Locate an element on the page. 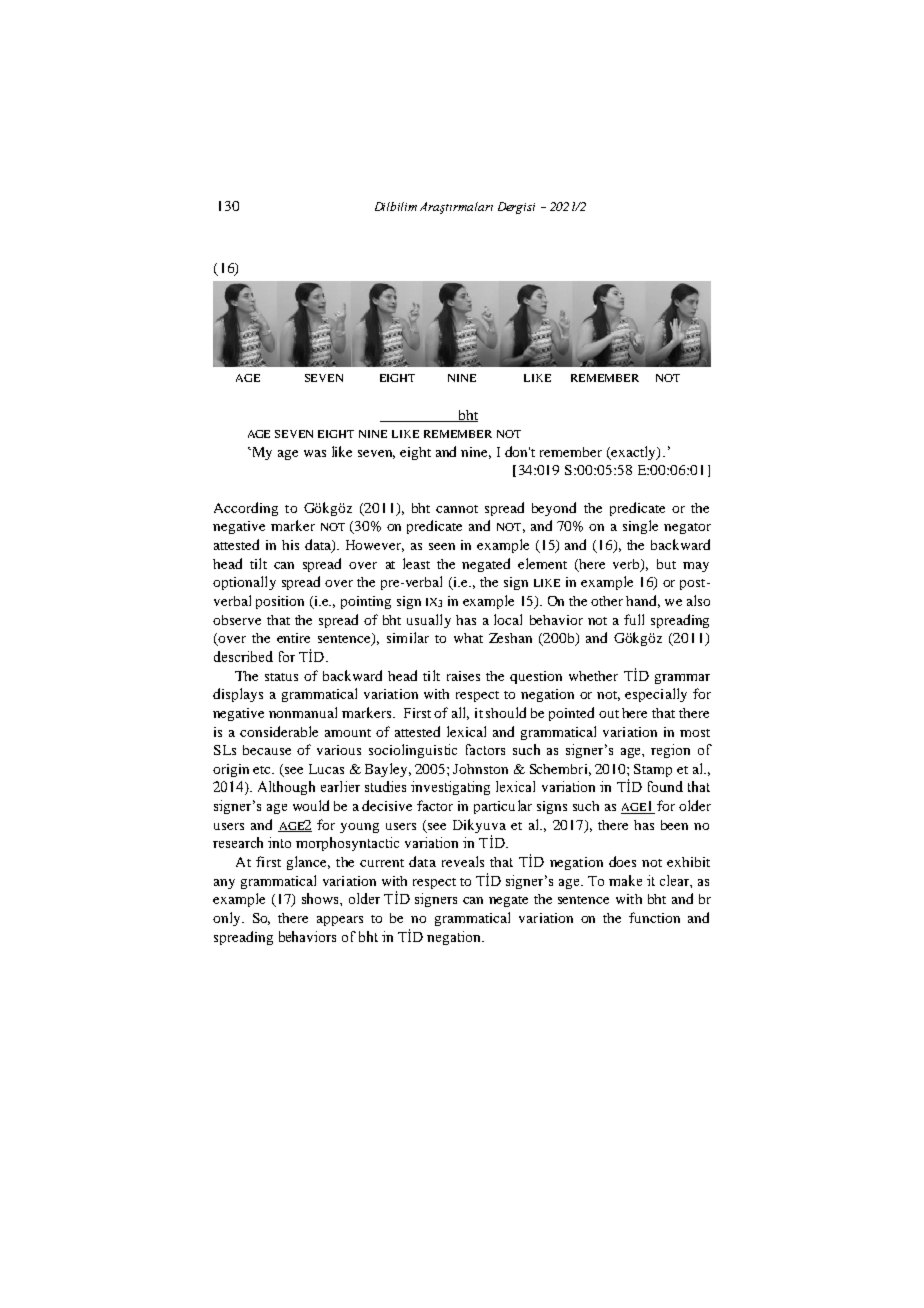 The width and height of the image is (924, 1308). optionally is located at coordinates (244, 583).
